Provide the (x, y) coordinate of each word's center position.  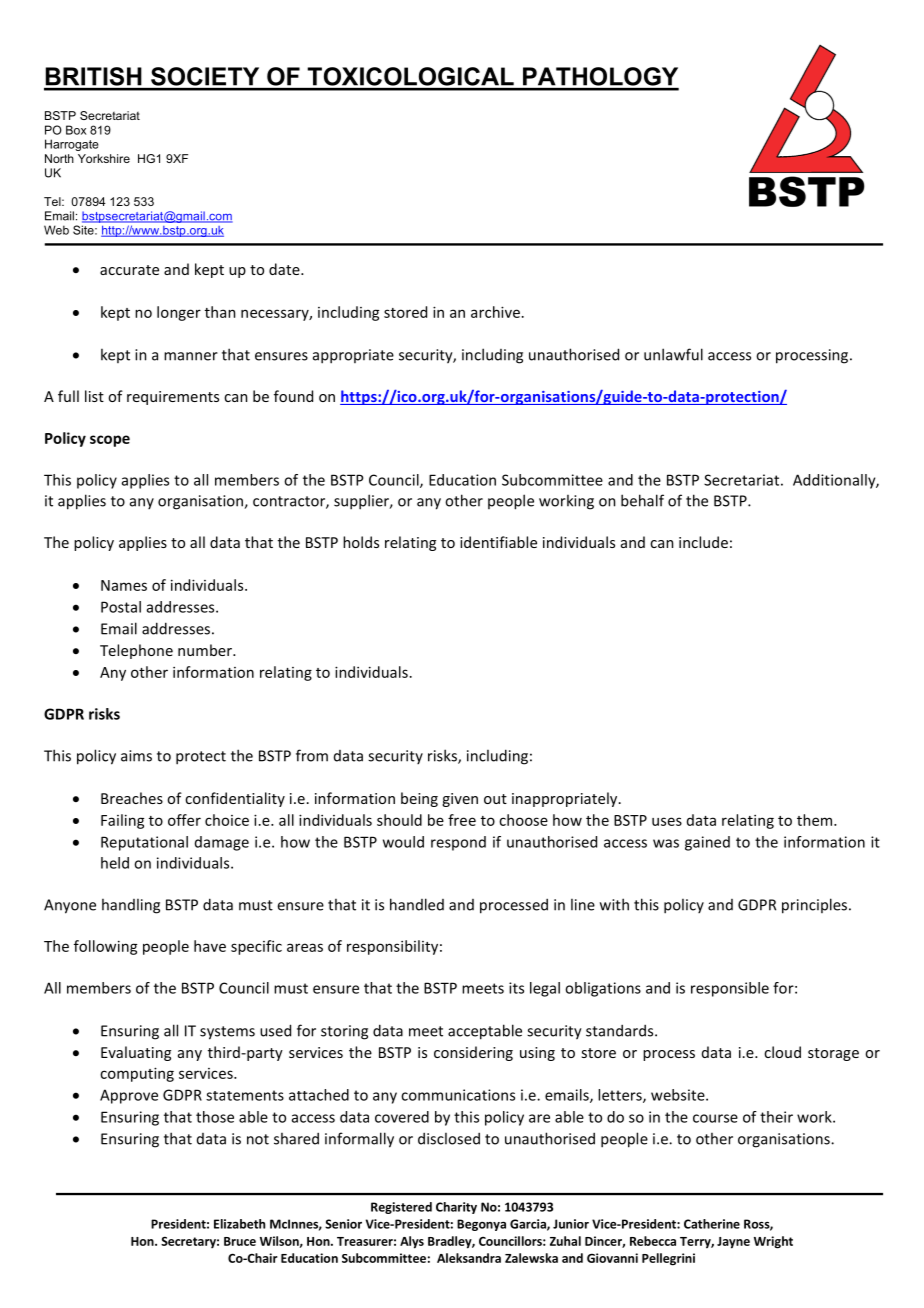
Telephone (136, 651)
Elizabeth (239, 1224)
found (293, 396)
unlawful (673, 354)
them (816, 820)
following (105, 947)
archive (495, 312)
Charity (456, 1208)
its (516, 988)
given (460, 800)
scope (110, 441)
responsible (730, 989)
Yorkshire (104, 158)
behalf (642, 500)
